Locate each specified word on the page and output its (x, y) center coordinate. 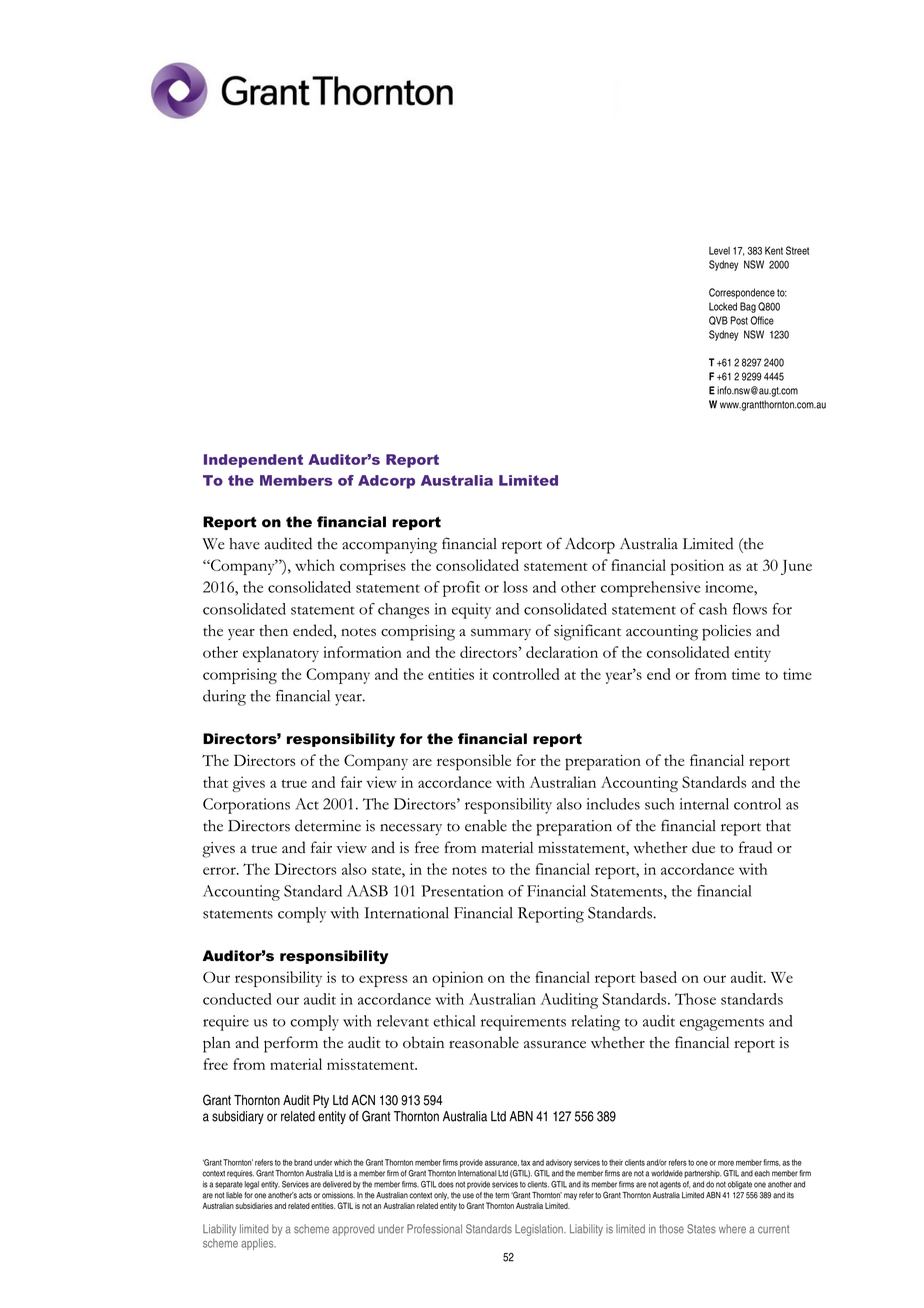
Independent (253, 461)
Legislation (540, 1230)
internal (704, 804)
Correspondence (742, 293)
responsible (474, 762)
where (732, 1229)
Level (719, 251)
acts (305, 1195)
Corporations (246, 806)
